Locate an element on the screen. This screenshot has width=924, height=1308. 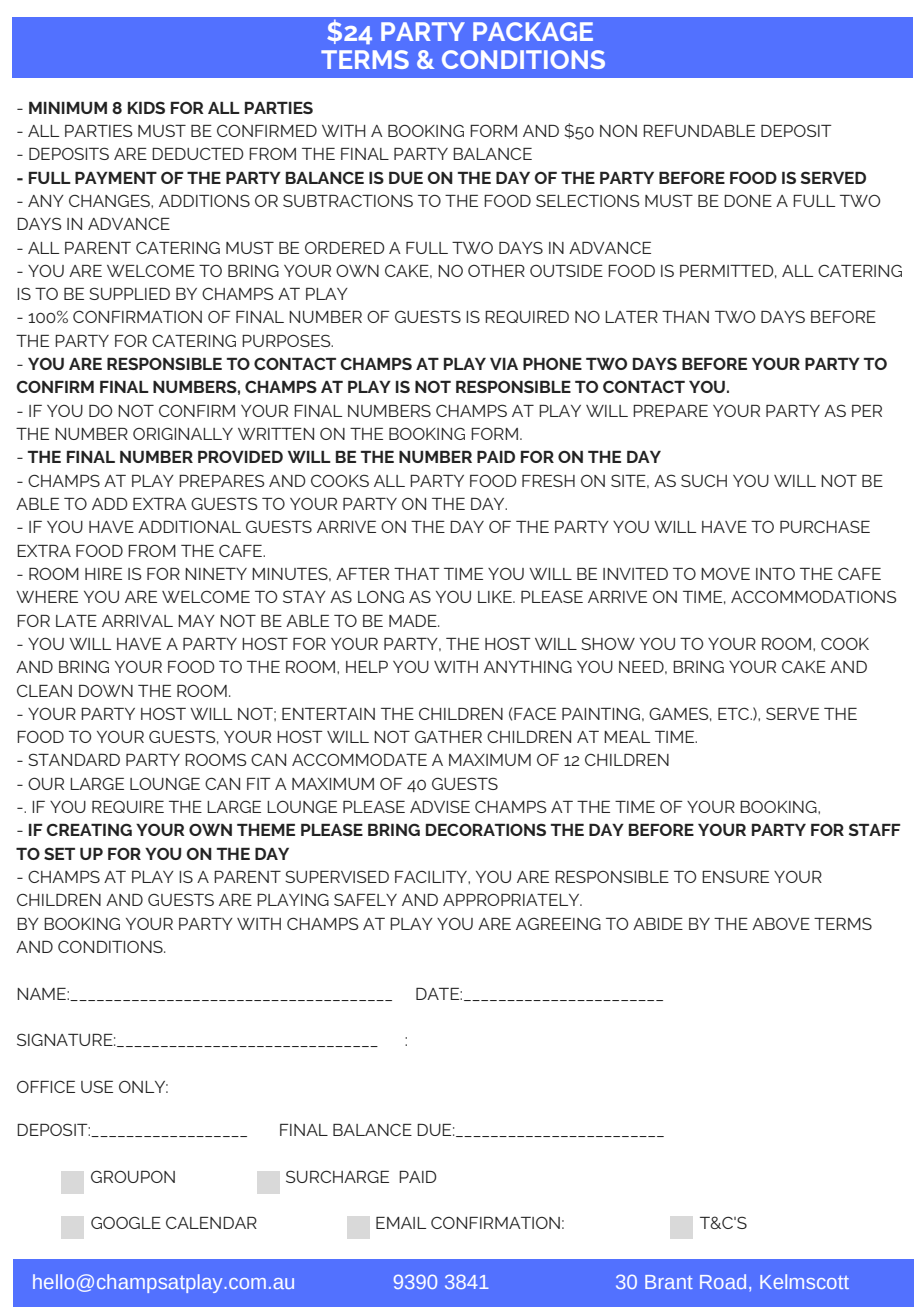
PACKAGE is located at coordinates (533, 31).
